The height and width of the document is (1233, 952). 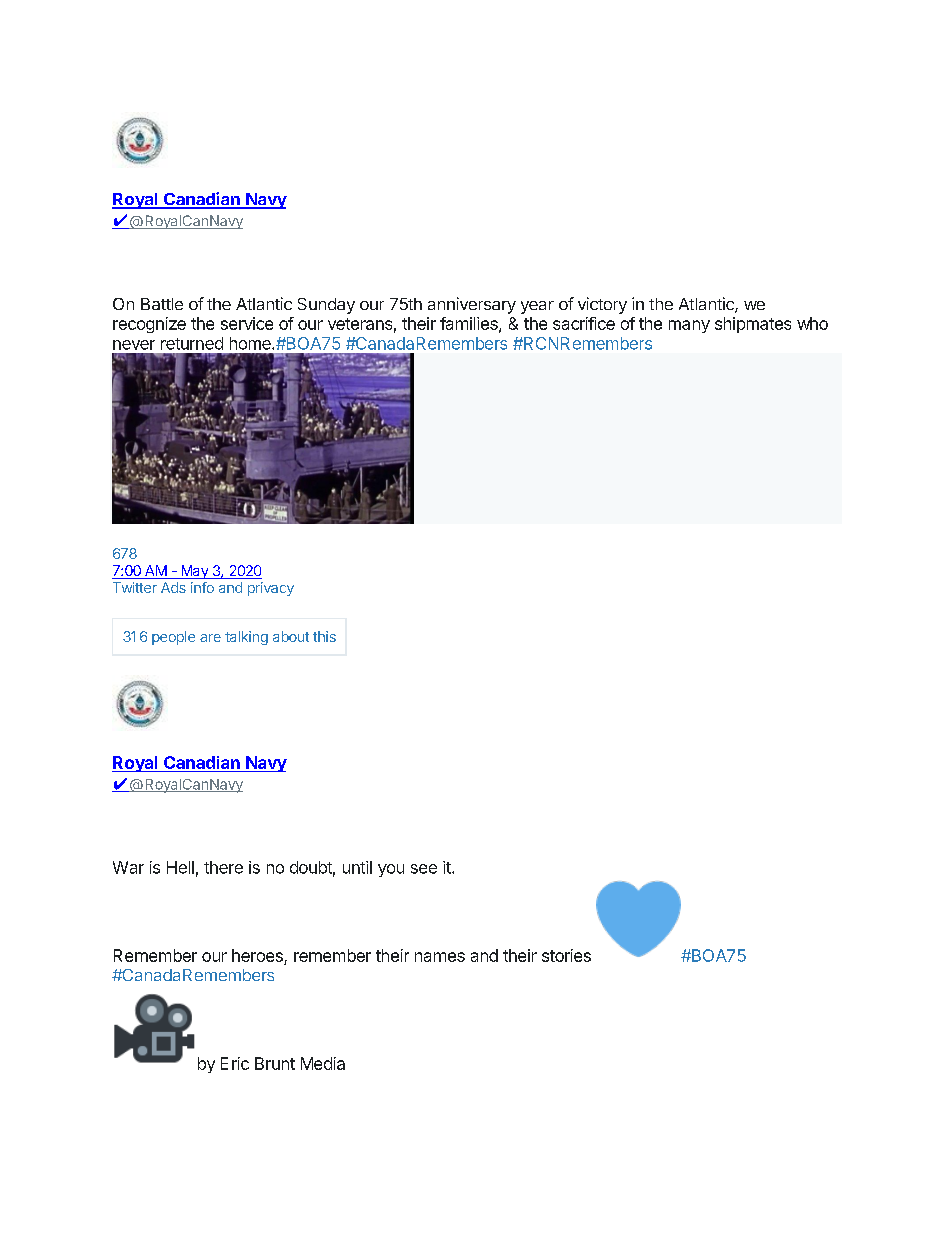 What do you see at coordinates (753, 325) in the document?
I see `shipmates` at bounding box center [753, 325].
